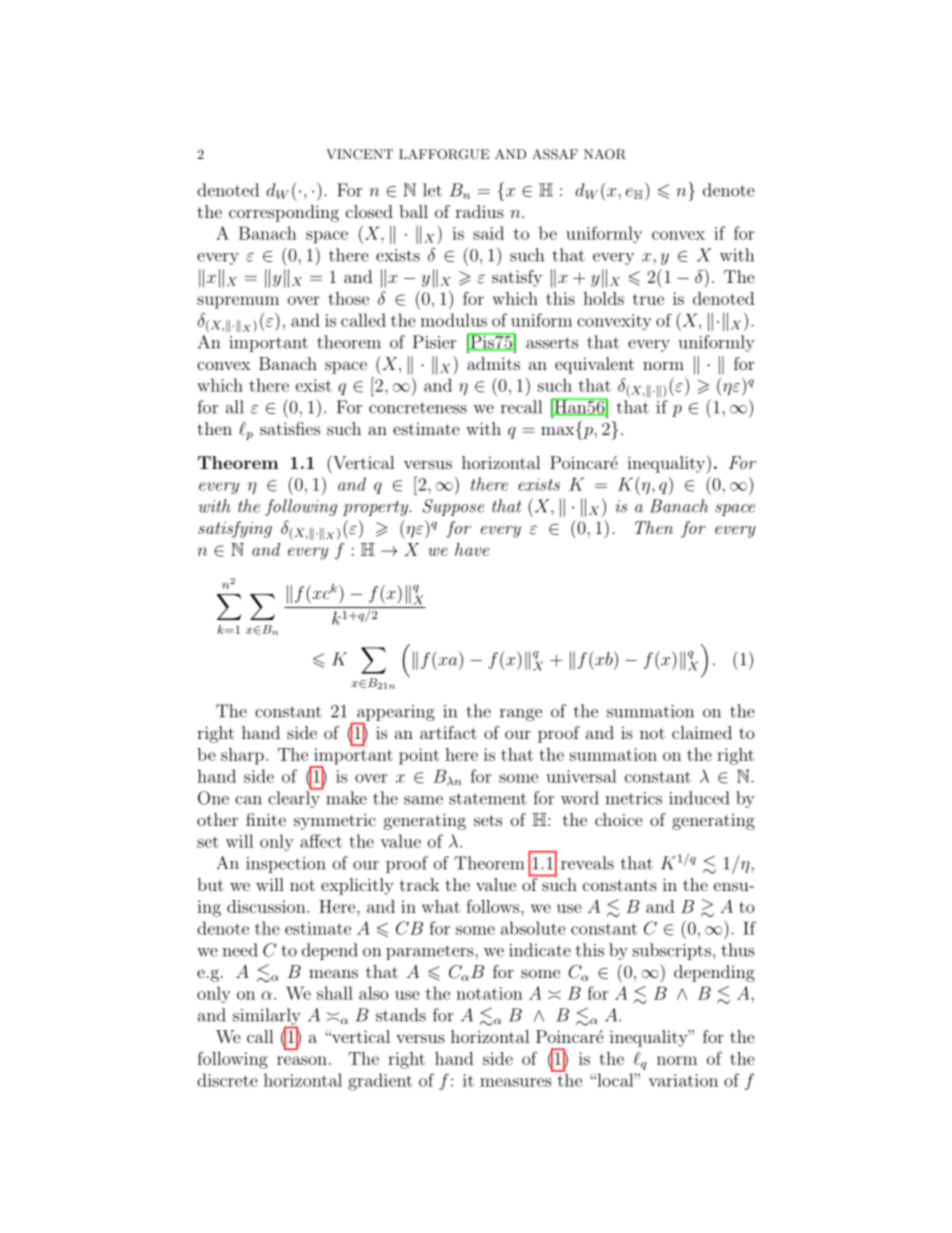  I want to click on induced, so click(699, 798).
